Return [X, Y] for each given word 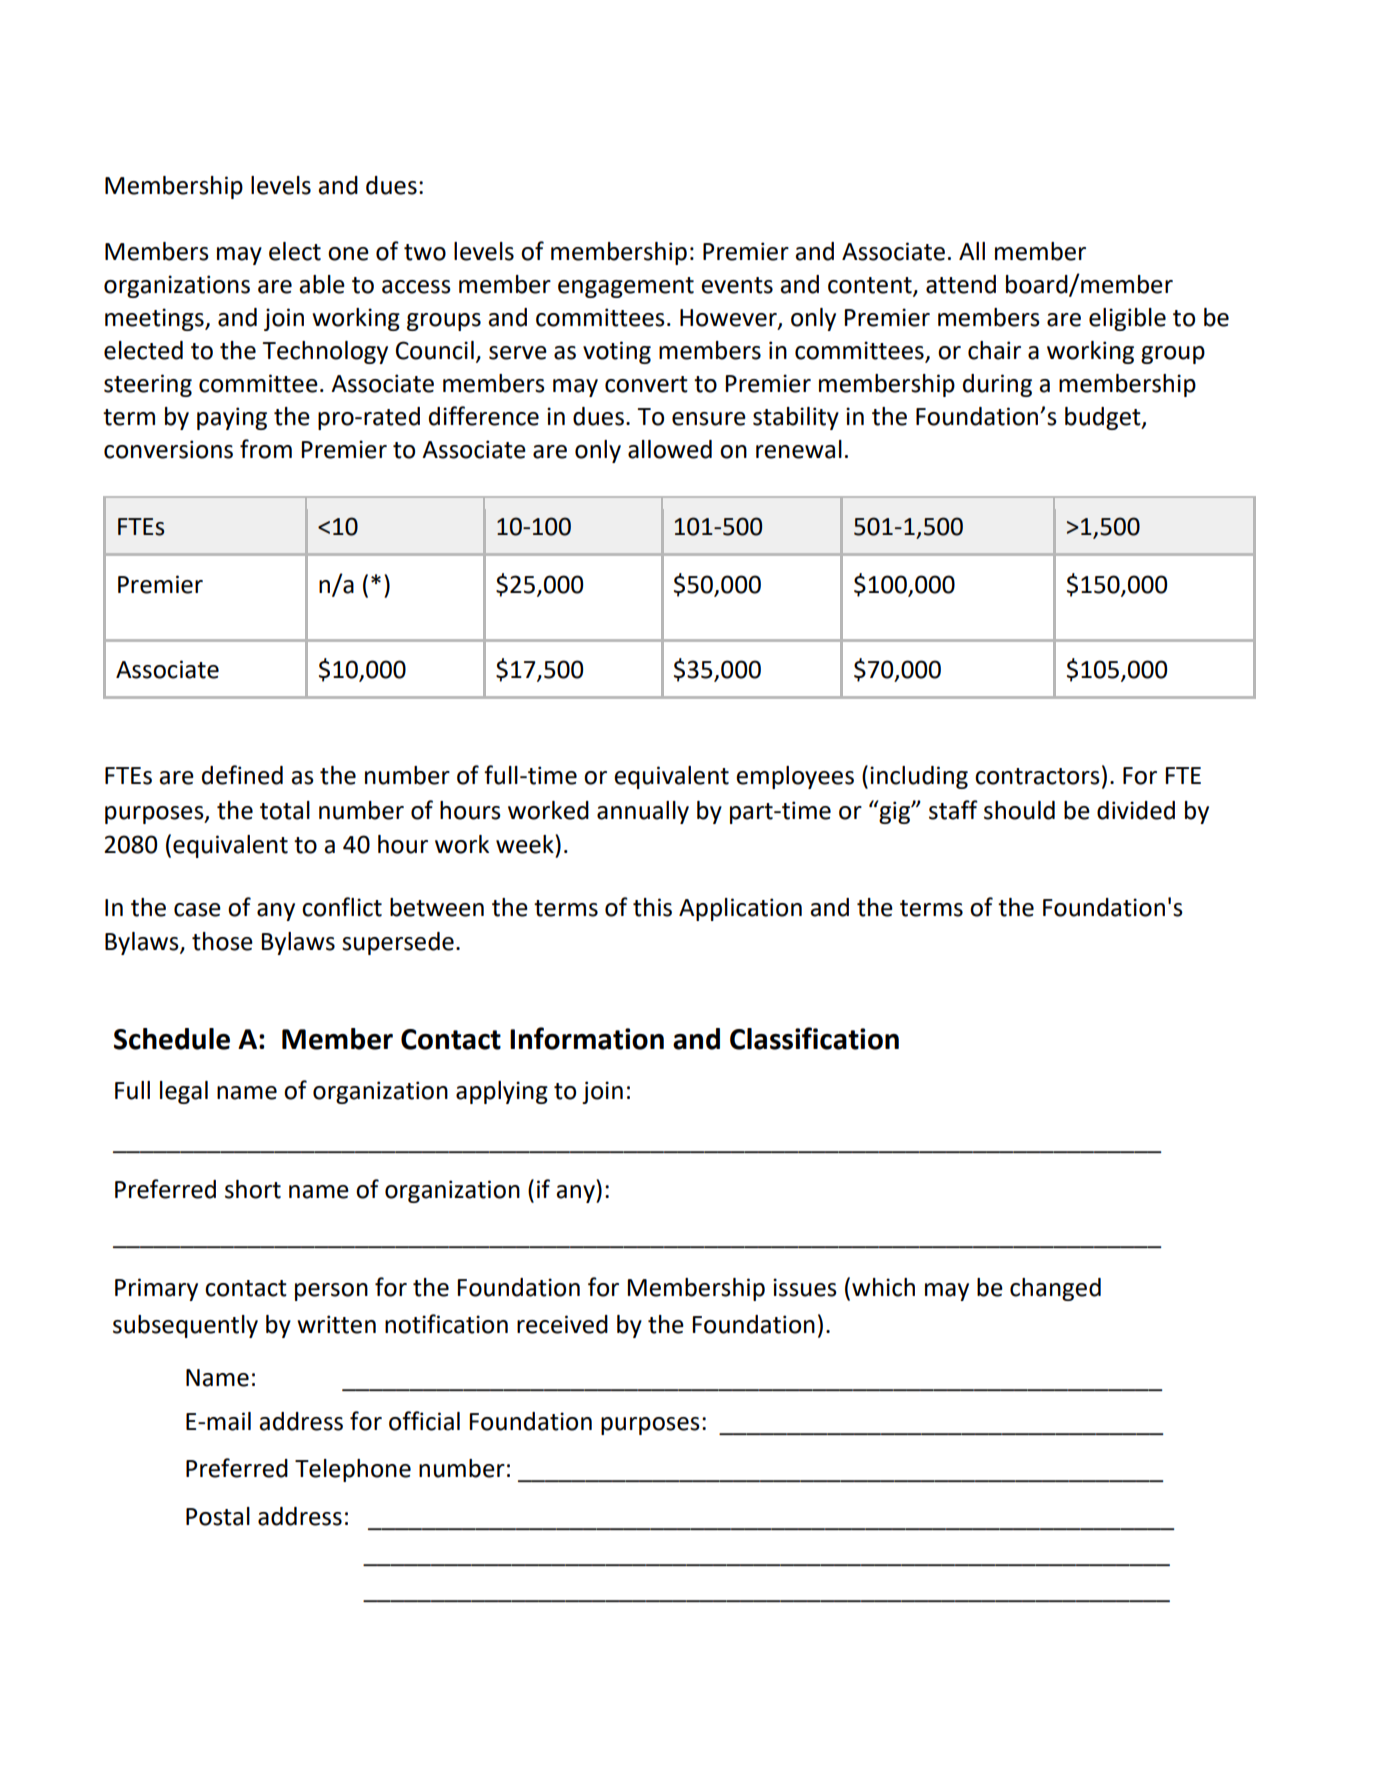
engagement [626, 287]
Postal [218, 1516]
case [197, 910]
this [652, 907]
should [1019, 810]
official [424, 1421]
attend [961, 284]
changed [1055, 1289]
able [322, 284]
